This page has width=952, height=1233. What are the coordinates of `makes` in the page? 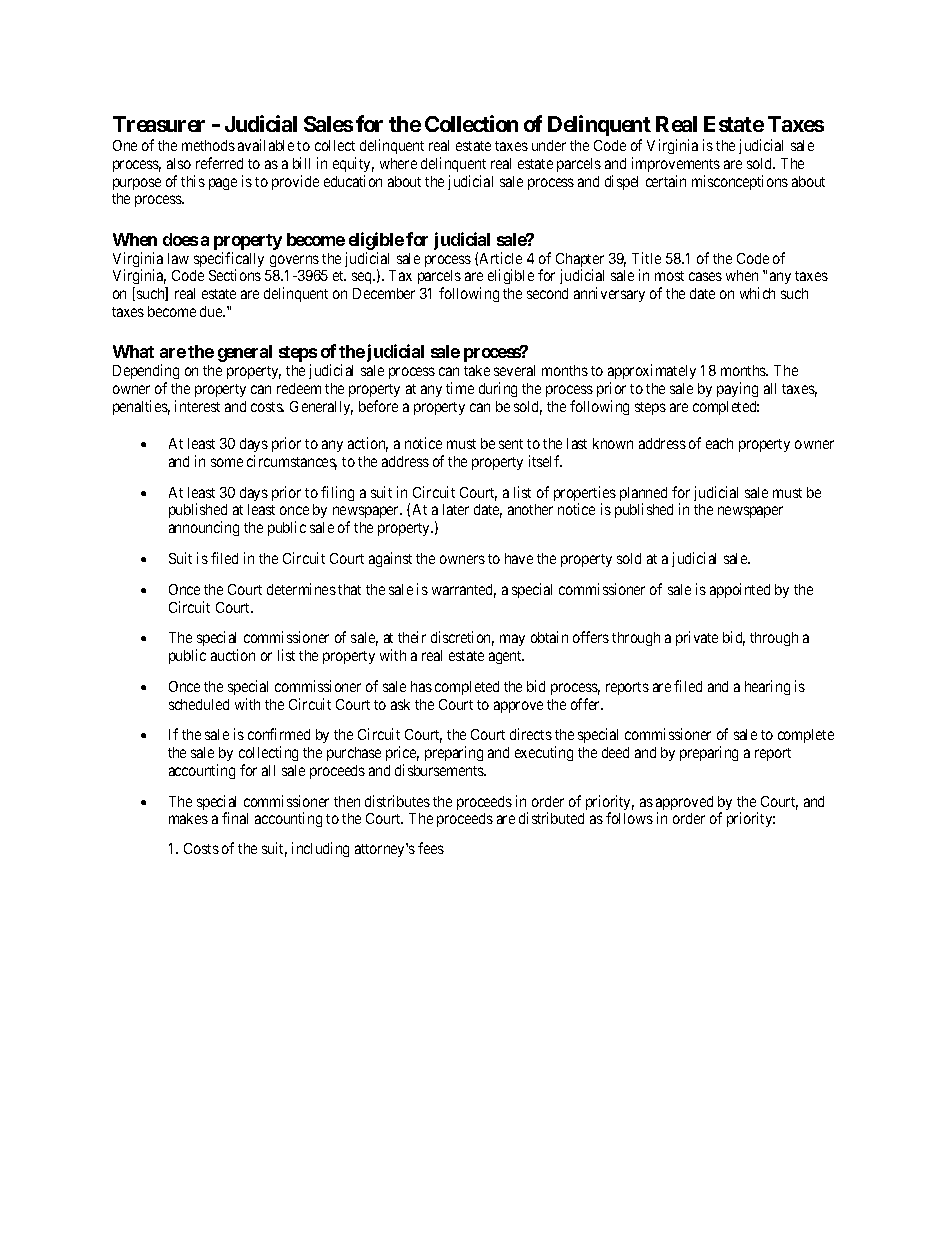 It's located at (188, 818).
